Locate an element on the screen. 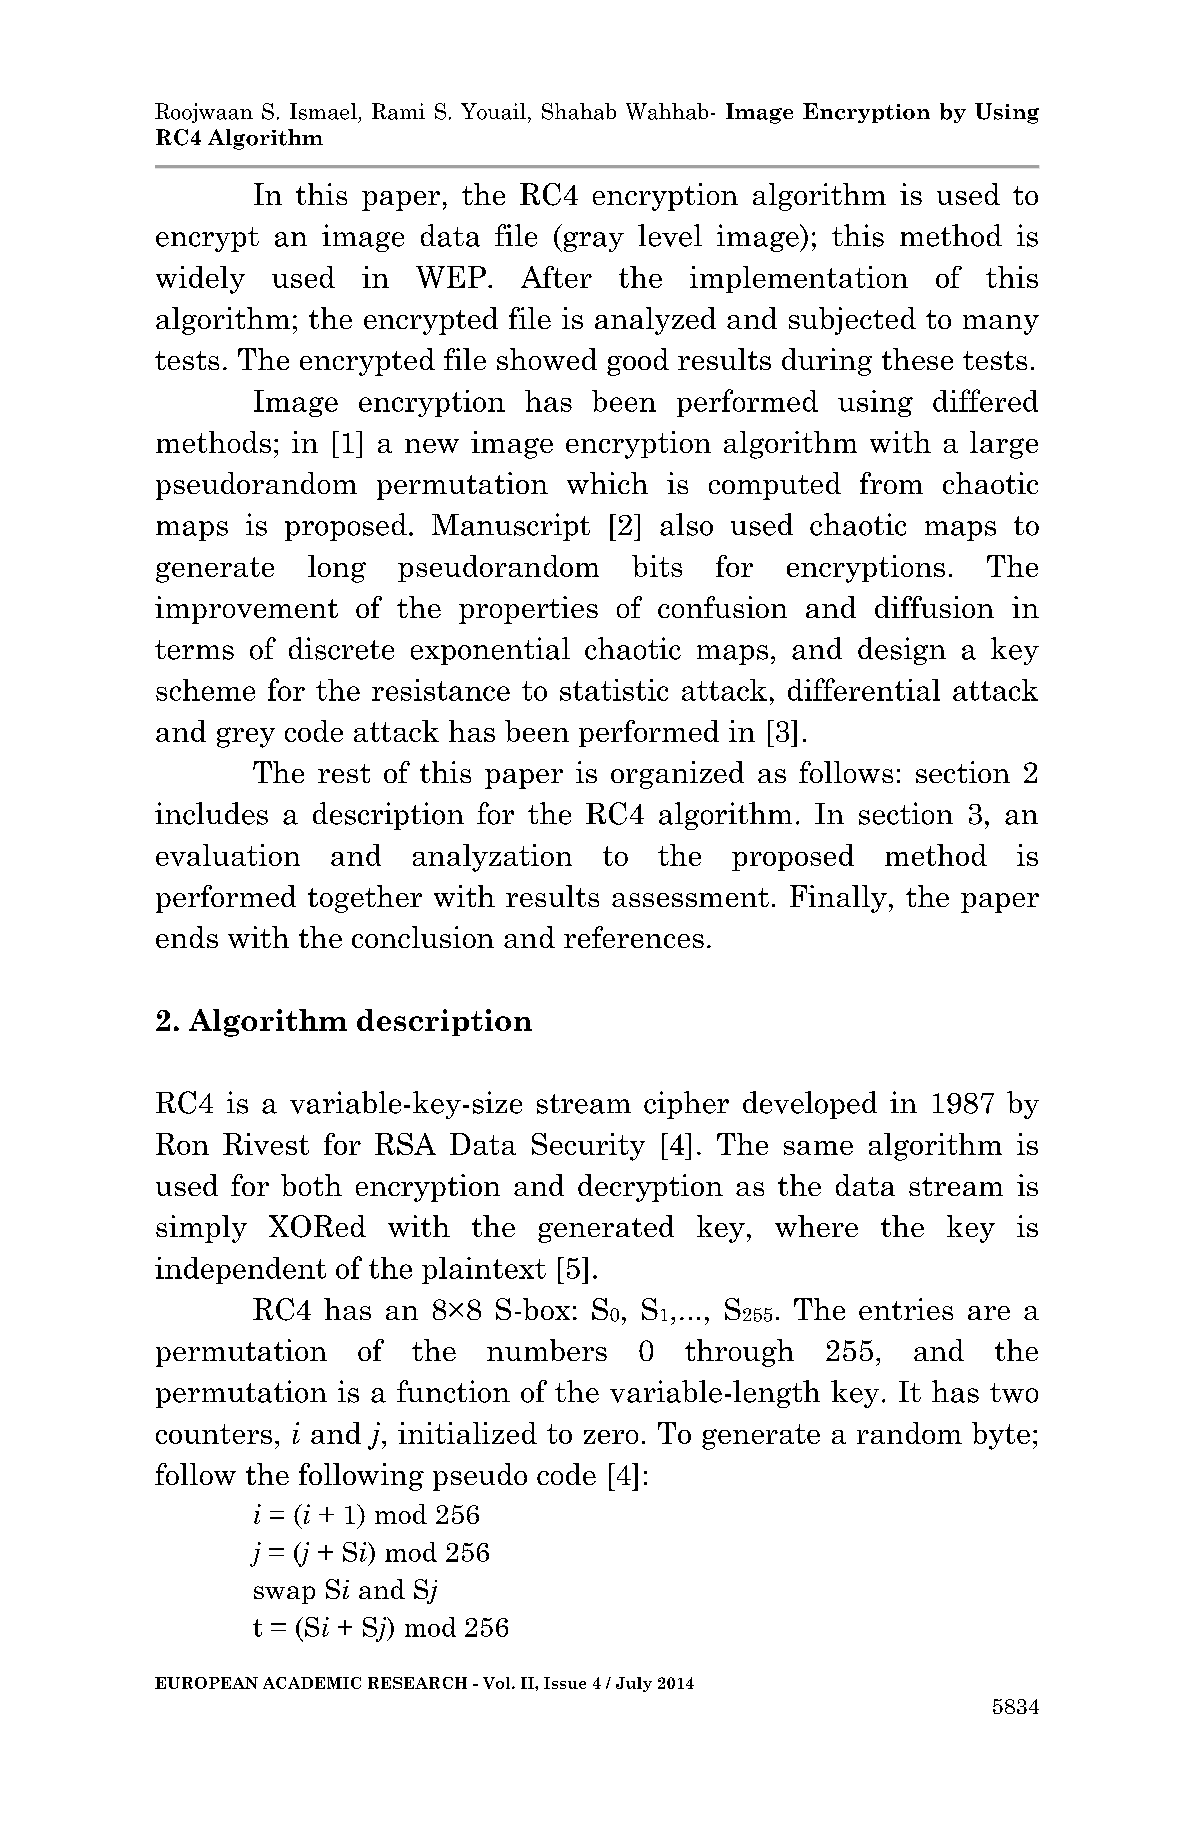 Image resolution: width=1192 pixels, height=1847 pixels. Security is located at coordinates (588, 1147).
